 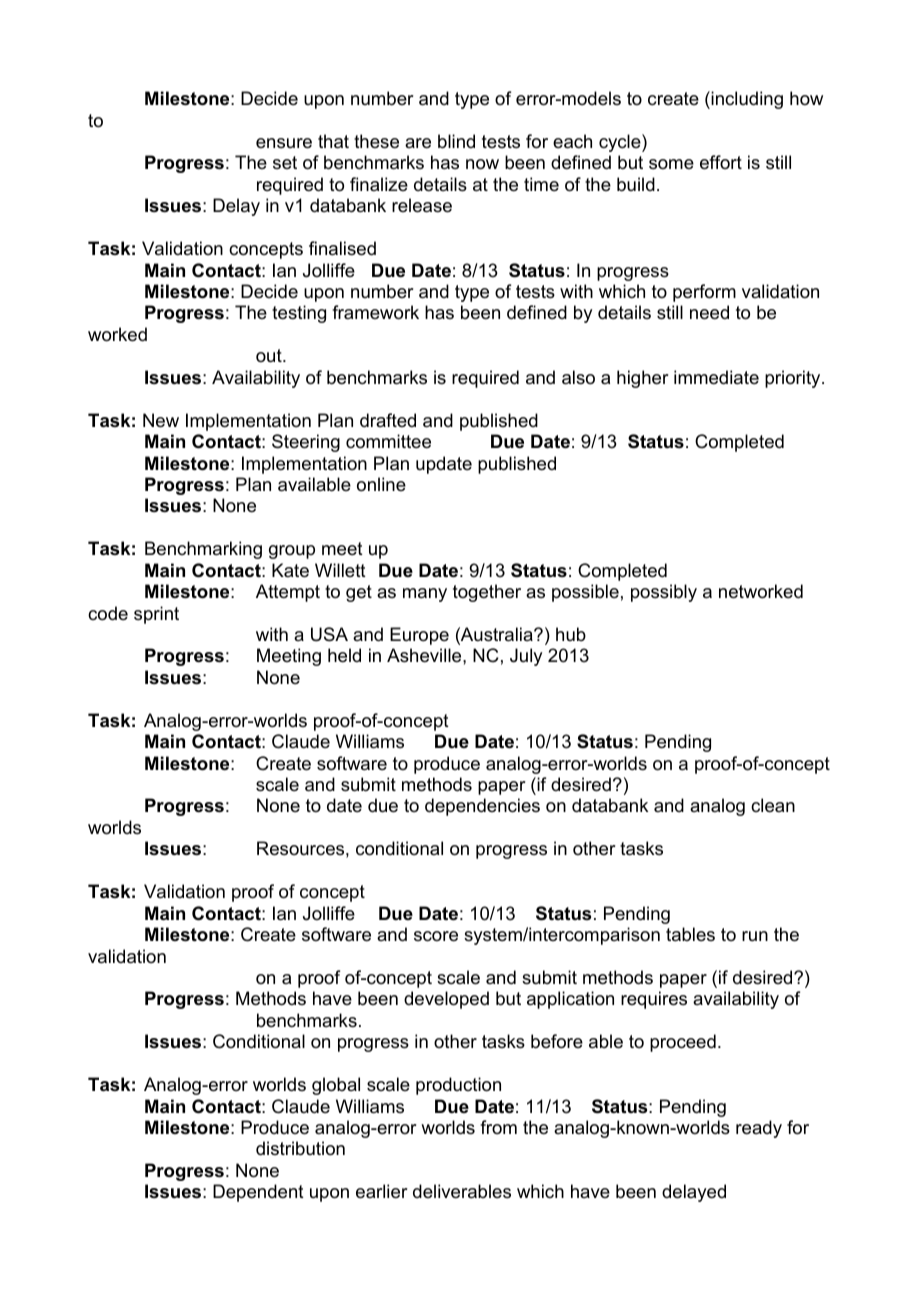 What do you see at coordinates (721, 162) in the document?
I see `effort` at bounding box center [721, 162].
